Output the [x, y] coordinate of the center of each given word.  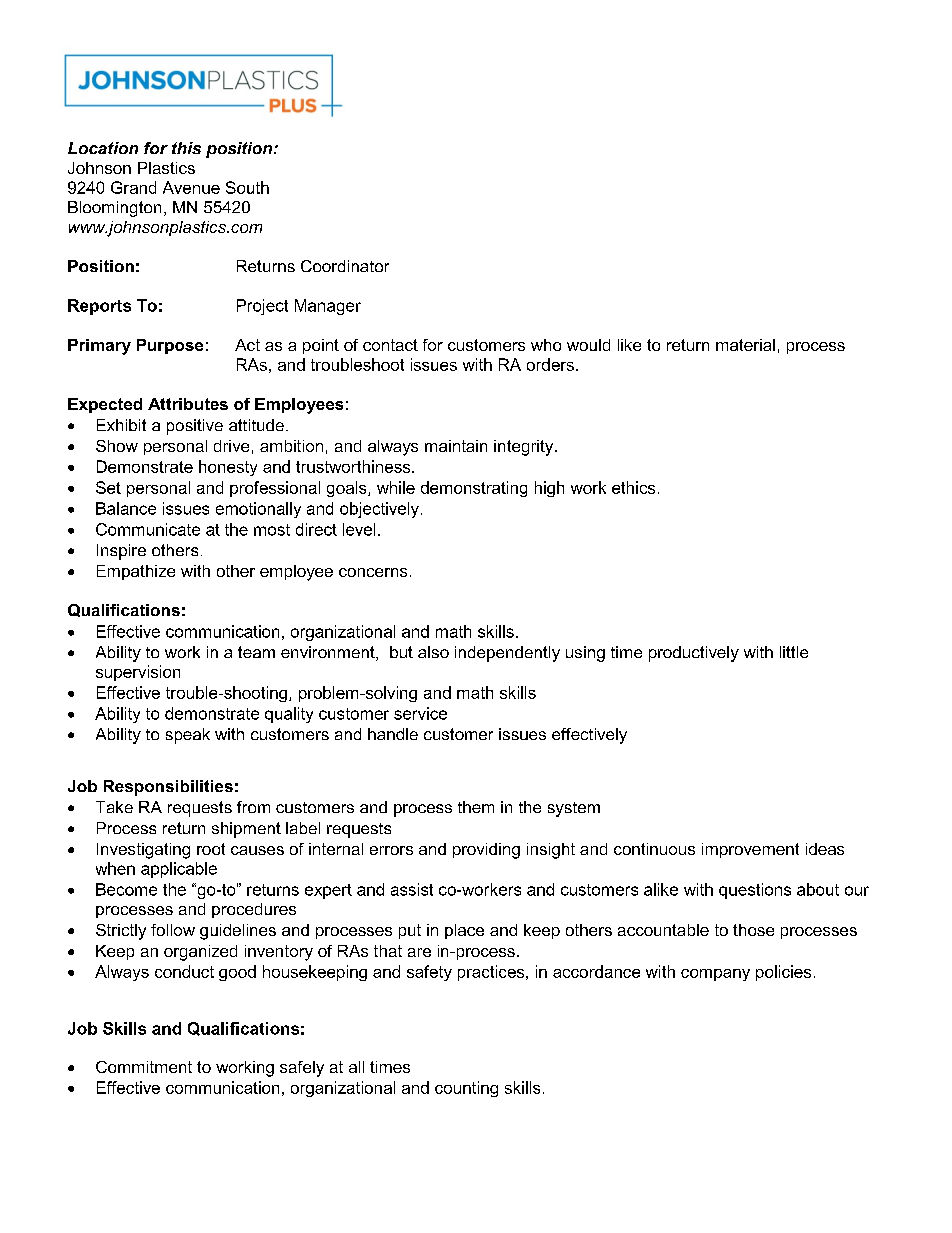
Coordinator [345, 266]
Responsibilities [168, 788]
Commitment [144, 1067]
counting [466, 1089]
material [745, 345]
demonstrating [474, 489]
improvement [750, 850]
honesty [228, 468]
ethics [633, 487]
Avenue [191, 187]
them [476, 807]
